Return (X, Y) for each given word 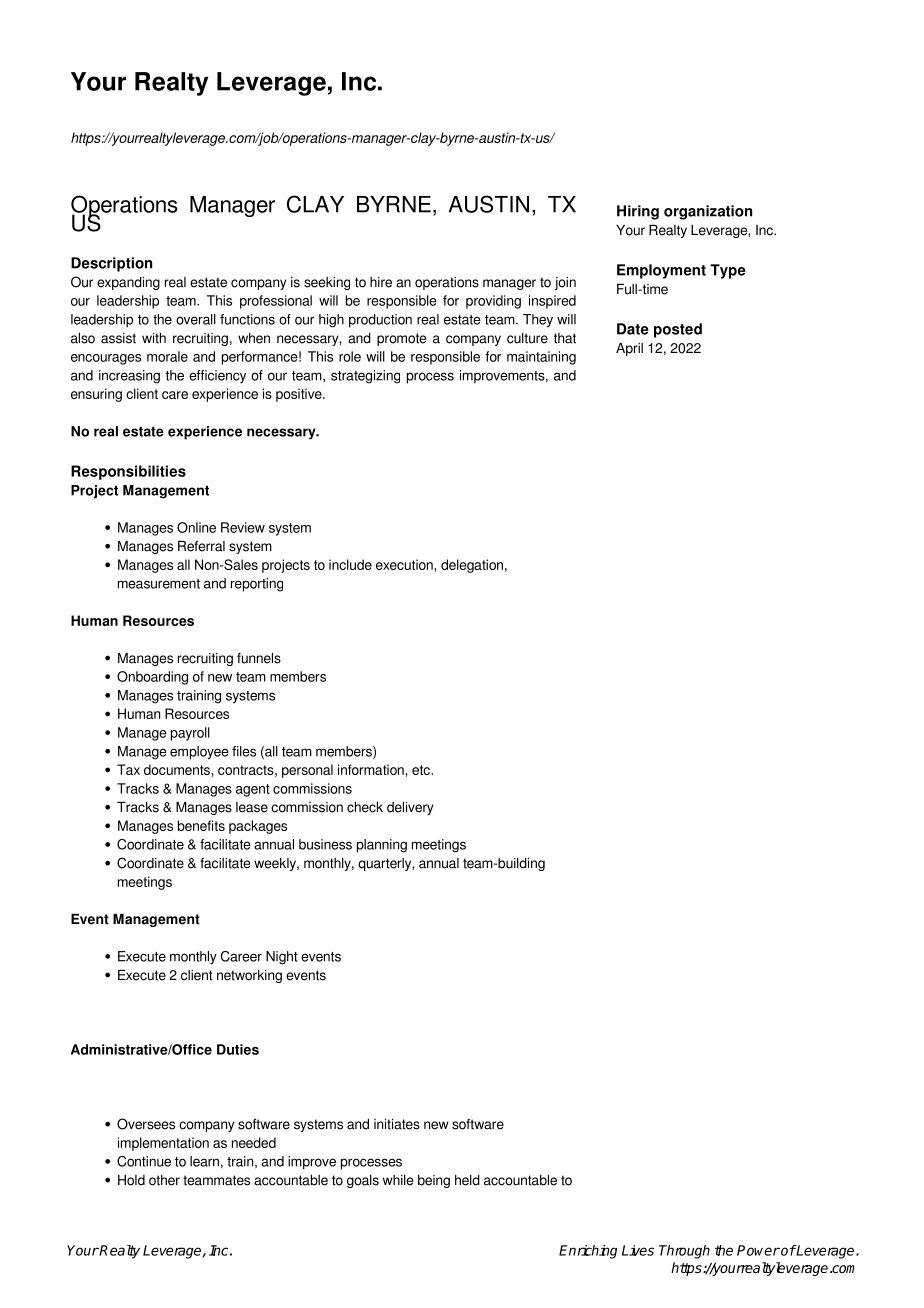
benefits (201, 825)
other (164, 1180)
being (434, 1181)
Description (111, 264)
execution (405, 564)
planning (382, 846)
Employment (661, 271)
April (629, 349)
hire (381, 282)
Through (684, 1252)
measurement (159, 584)
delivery (410, 808)
